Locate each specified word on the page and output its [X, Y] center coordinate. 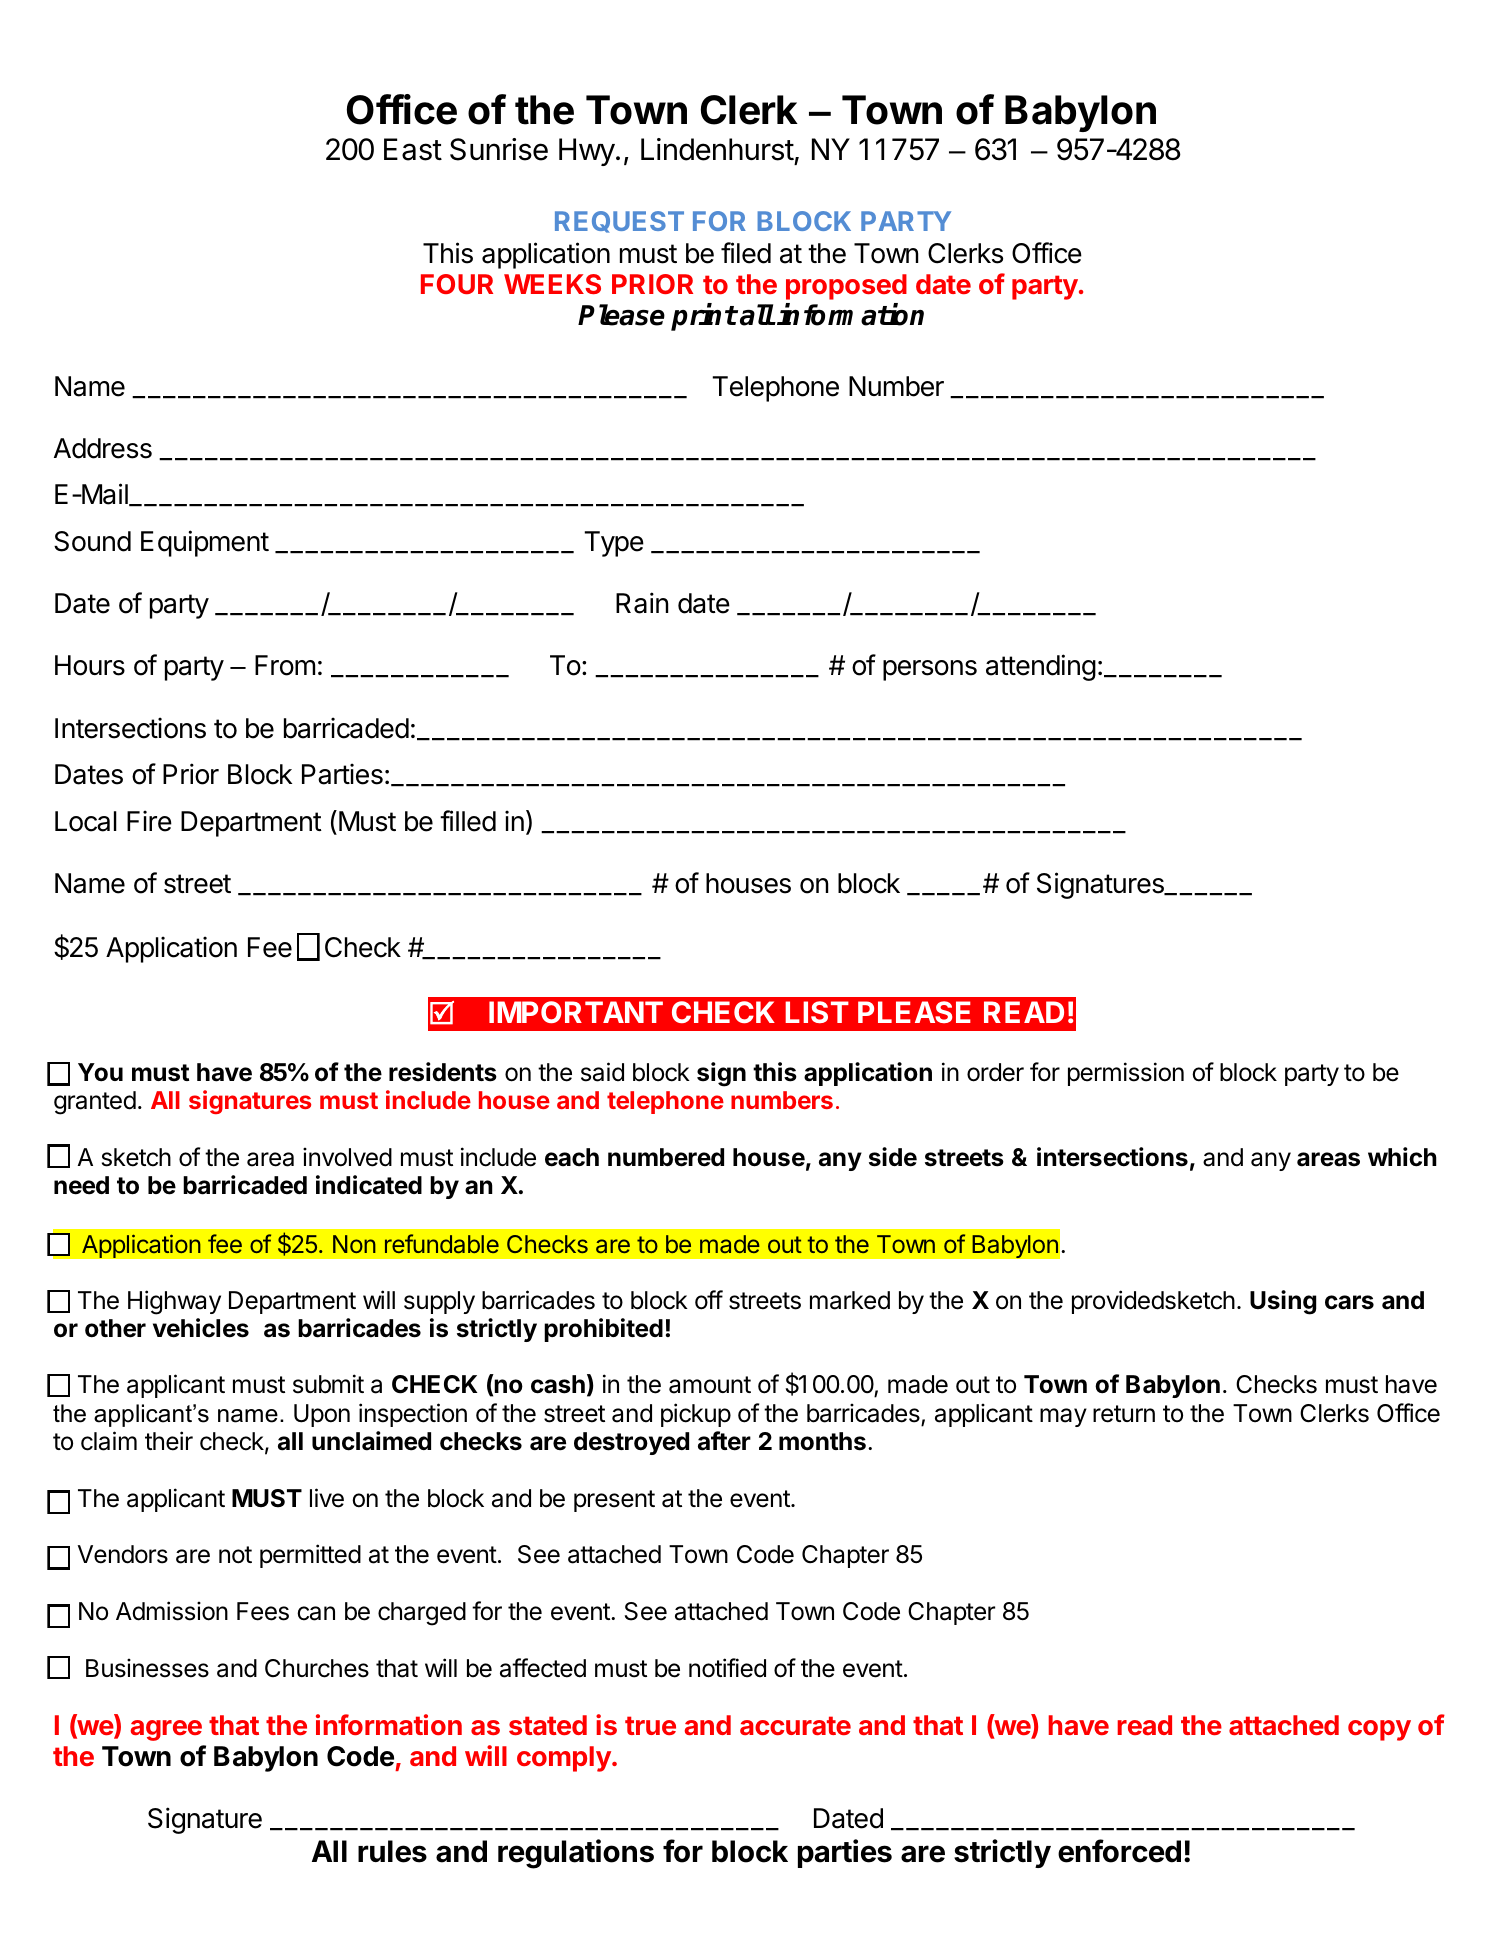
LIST [817, 1012]
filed [746, 253]
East [413, 149]
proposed [846, 287]
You [100, 1072]
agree [166, 1730]
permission [1126, 1074]
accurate [795, 1725]
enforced [1119, 1851]
